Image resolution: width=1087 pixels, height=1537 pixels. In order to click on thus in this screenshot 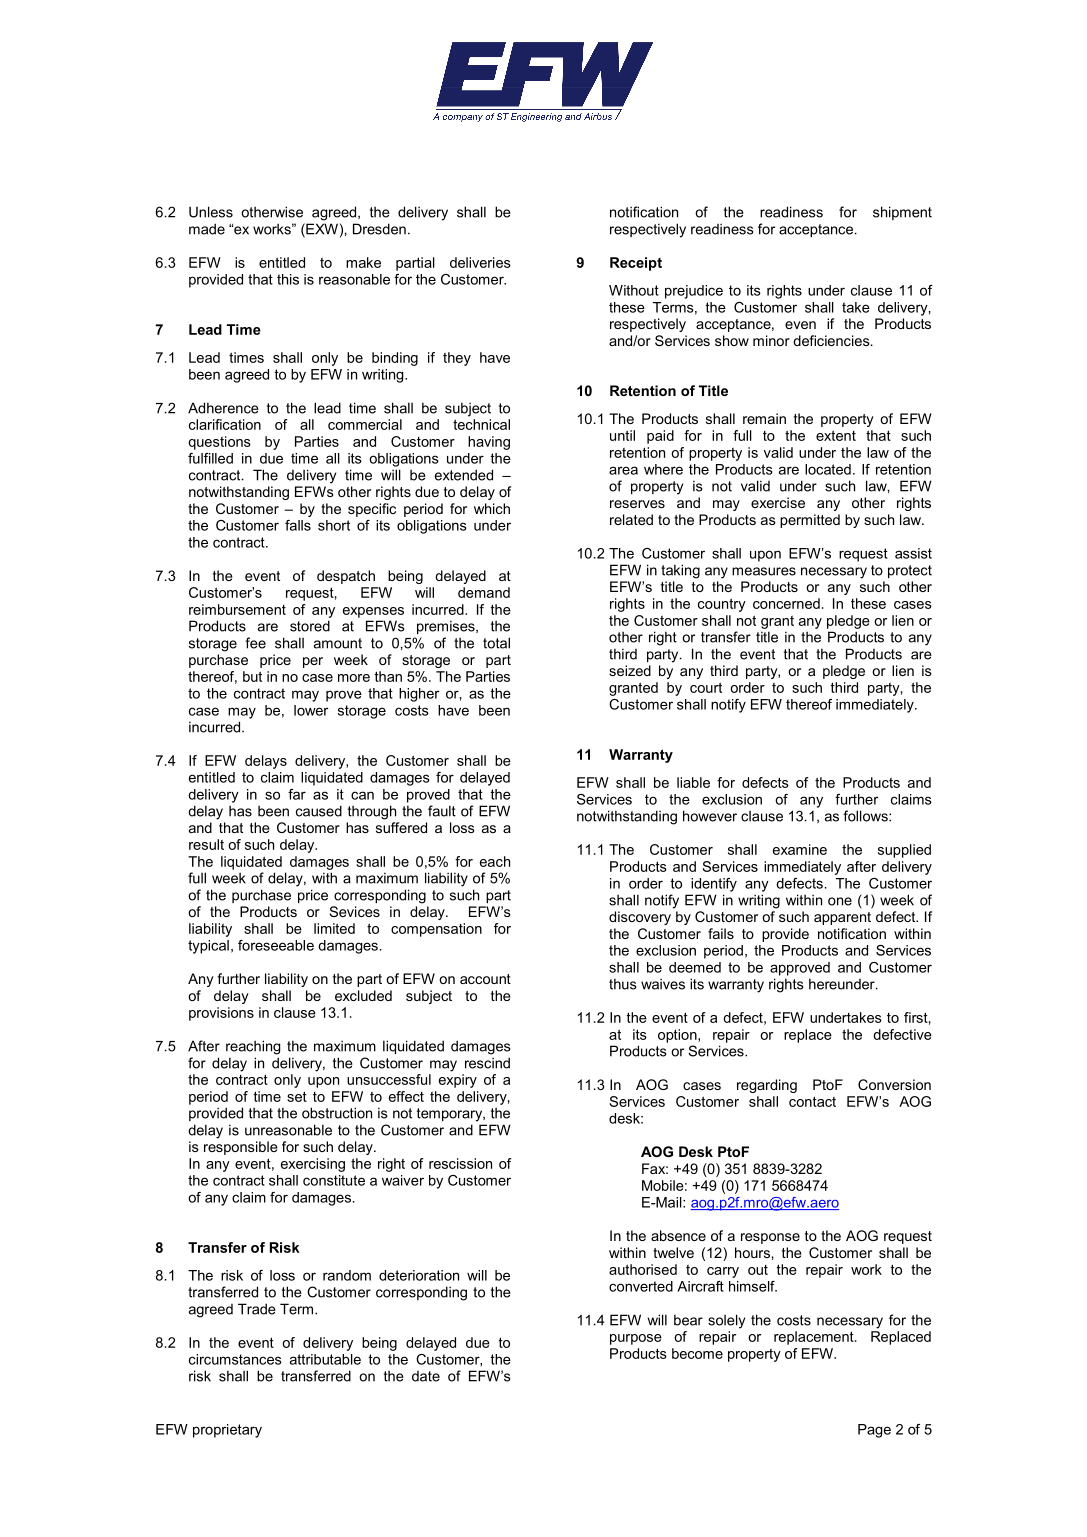, I will do `click(622, 984)`.
